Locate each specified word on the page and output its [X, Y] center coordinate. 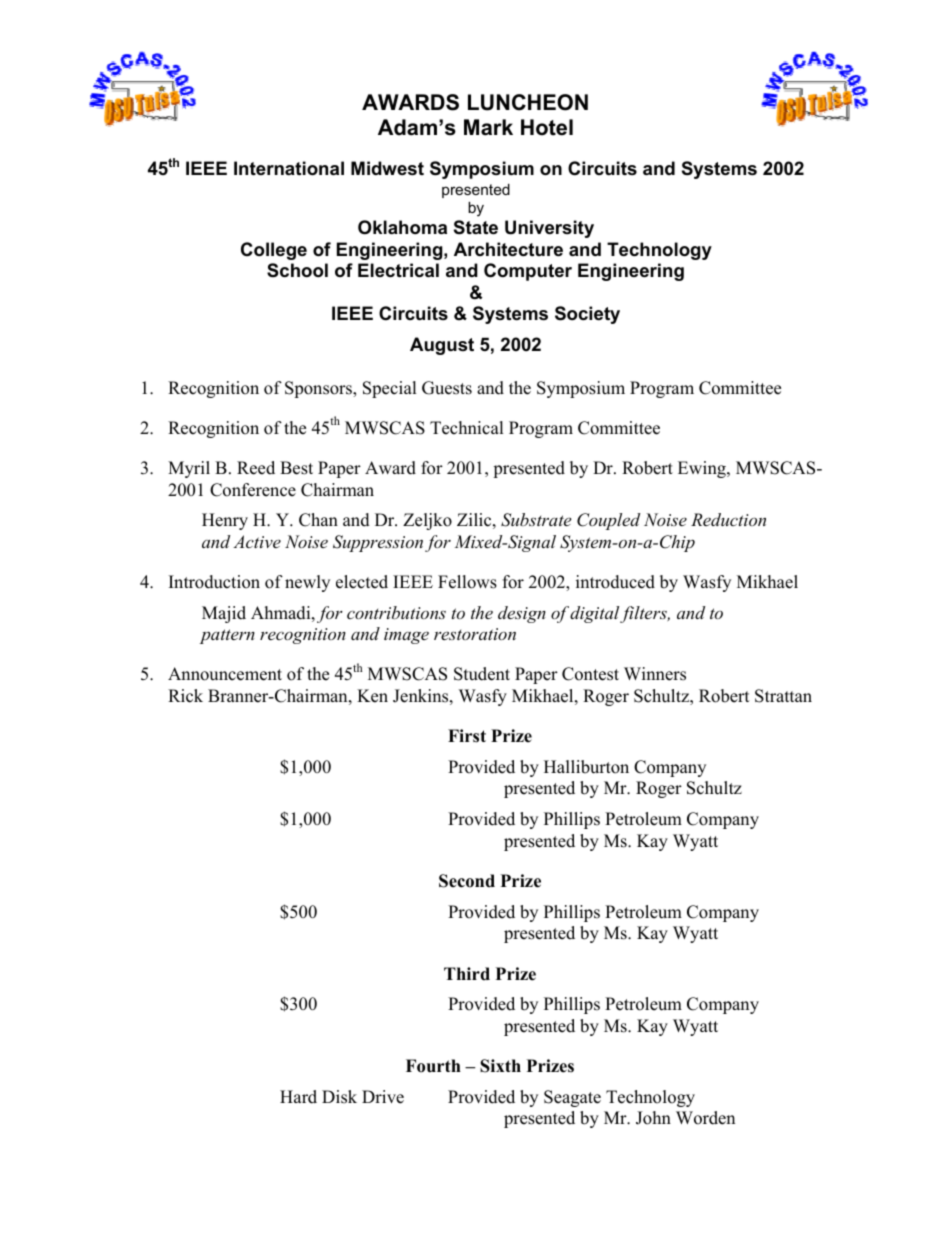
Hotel [547, 127]
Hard [298, 1097]
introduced [615, 582]
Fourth [433, 1066]
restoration [475, 634]
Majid [224, 614]
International [289, 168]
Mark [488, 127]
